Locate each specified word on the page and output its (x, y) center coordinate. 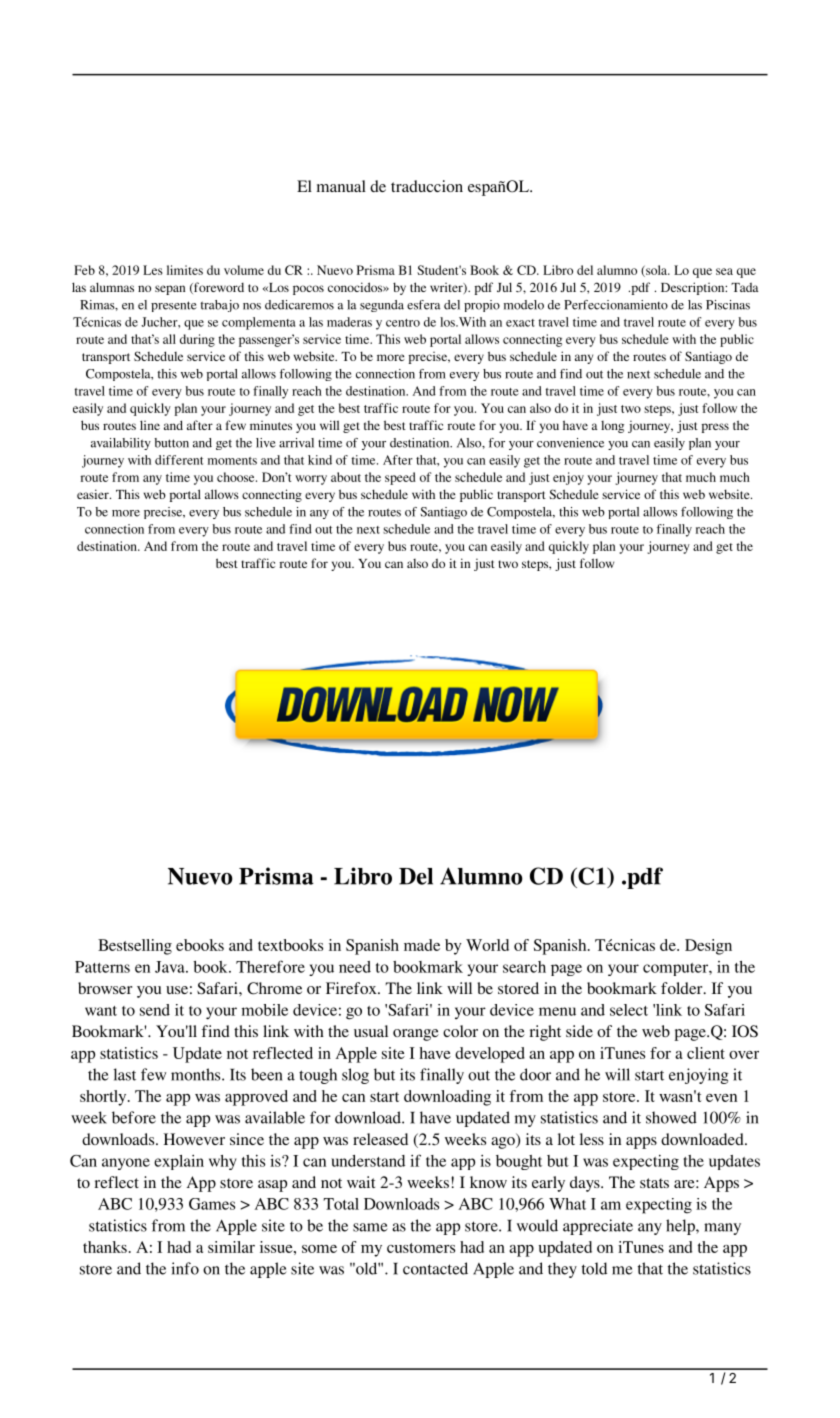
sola (656, 271)
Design (708, 947)
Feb (84, 270)
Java (171, 967)
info (185, 1268)
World (487, 945)
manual (341, 186)
